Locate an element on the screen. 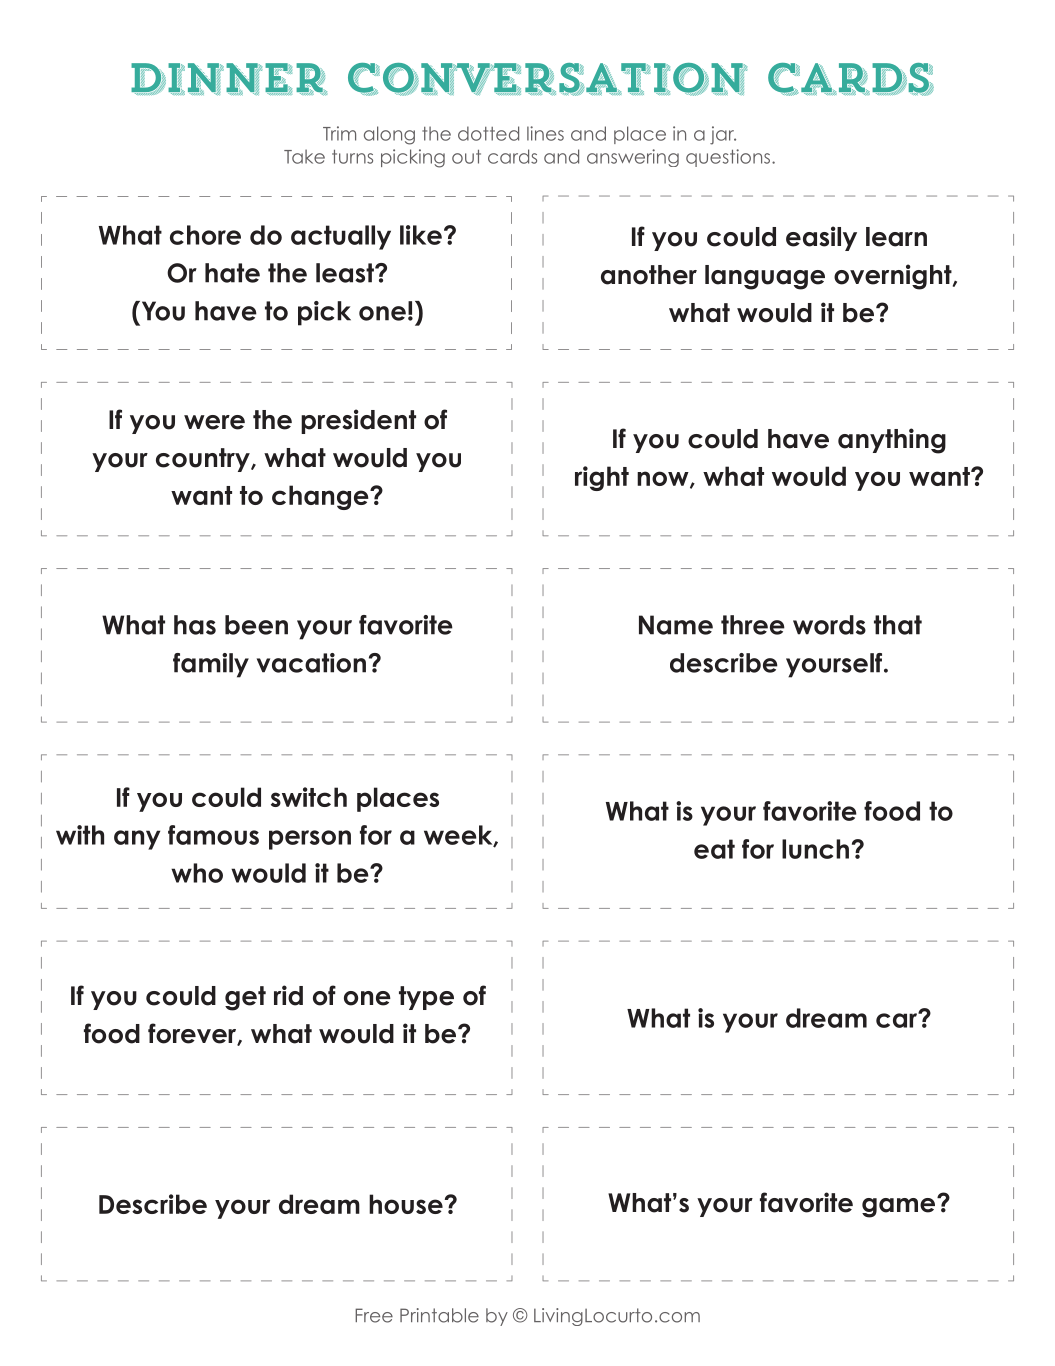  jar is located at coordinates (723, 135).
